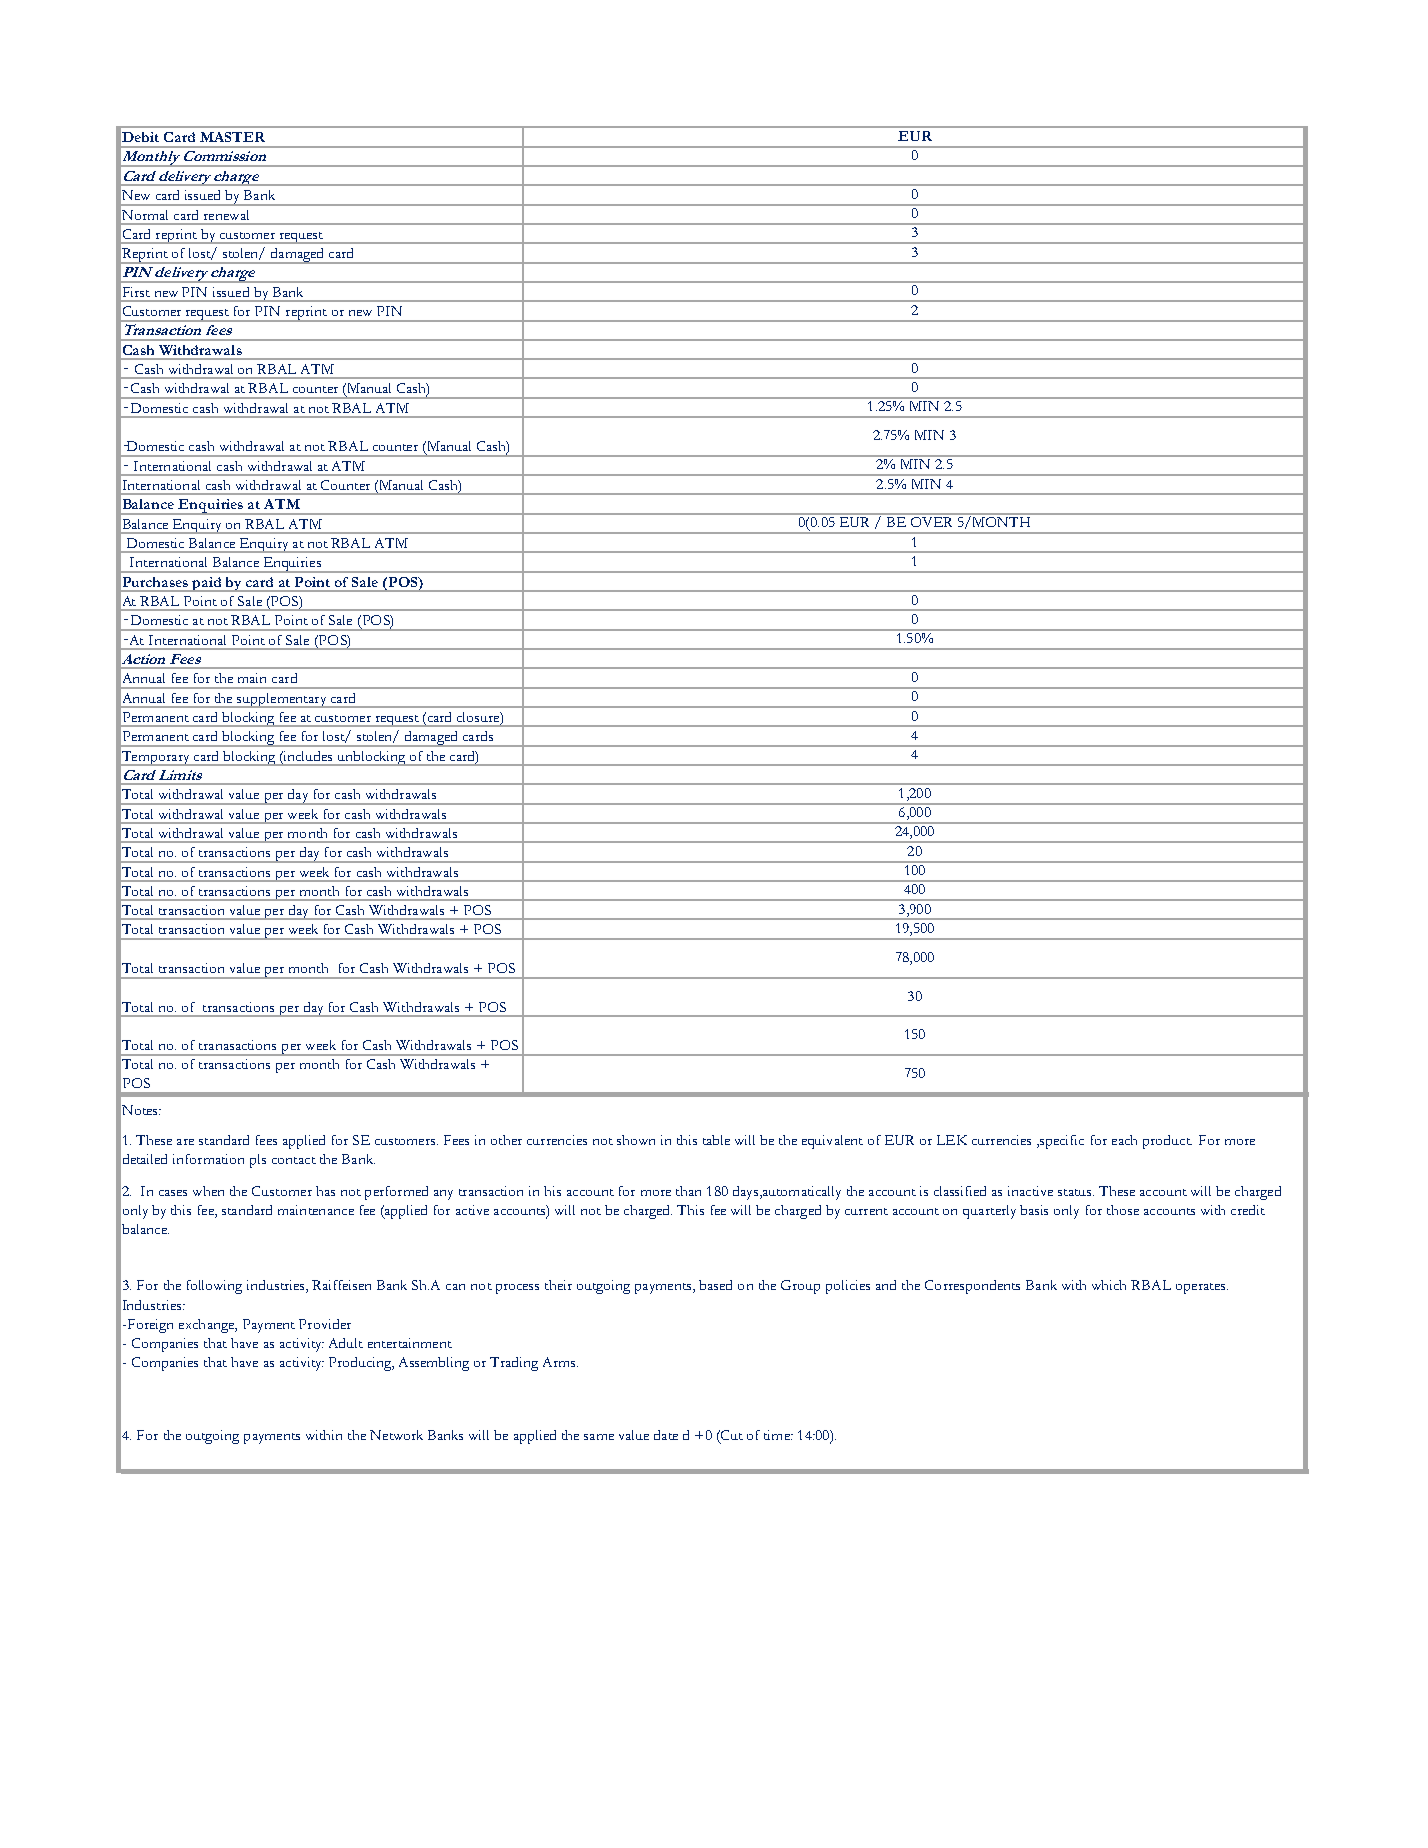 The image size is (1428, 1848). Describe the element at coordinates (1124, 1140) in the screenshot. I see `each` at that location.
